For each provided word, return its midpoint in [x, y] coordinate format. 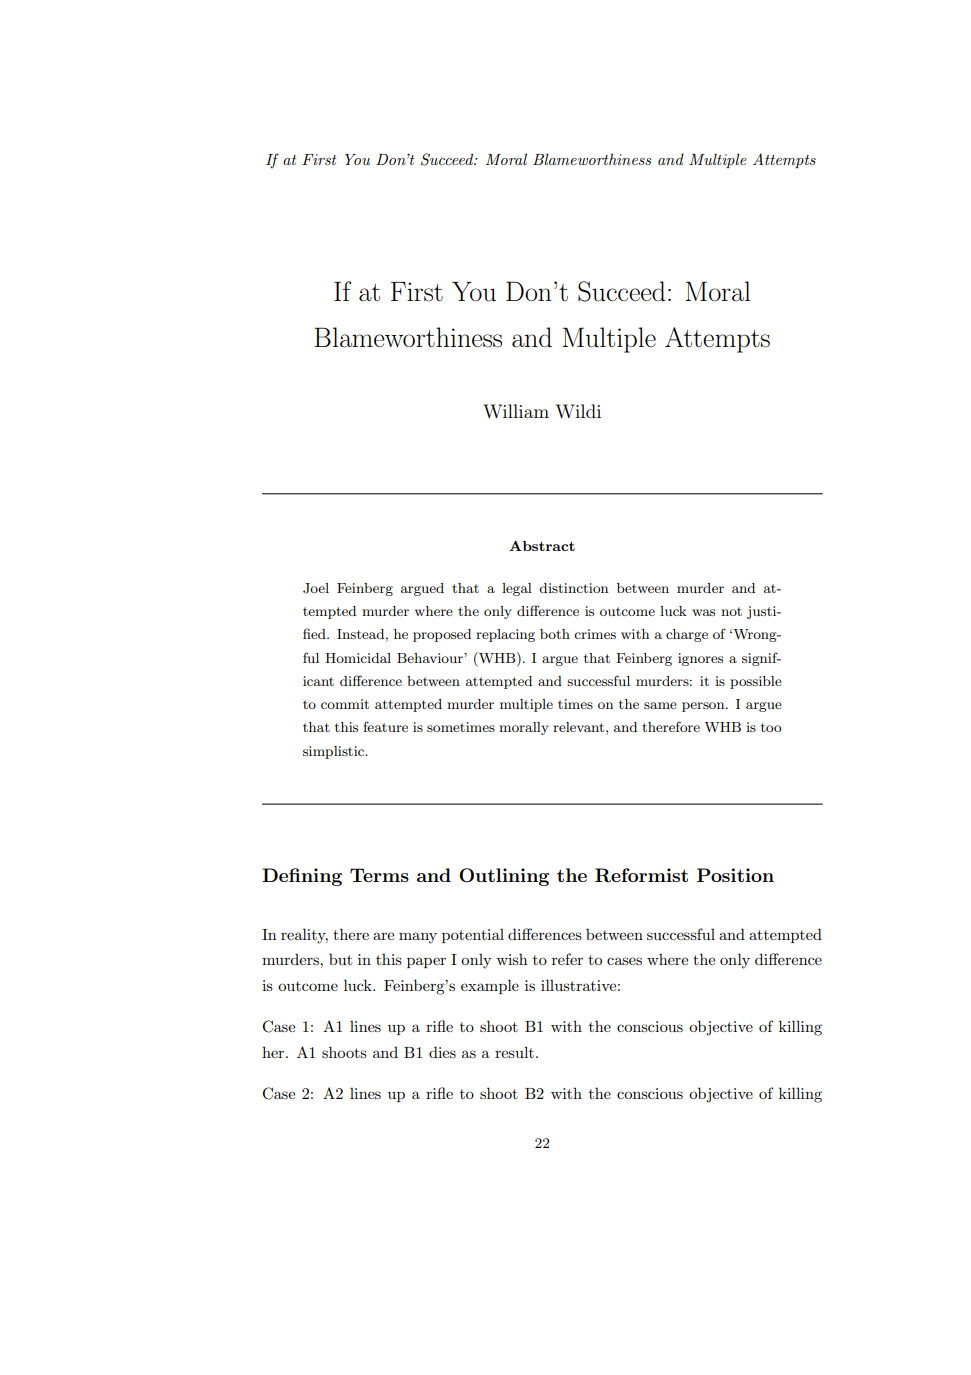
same [660, 705]
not [731, 611]
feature [385, 726]
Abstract [542, 546]
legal [517, 589]
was [703, 612]
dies [442, 1052]
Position [735, 875]
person [704, 707]
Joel [316, 588]
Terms [379, 875]
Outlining [504, 877]
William [516, 411]
